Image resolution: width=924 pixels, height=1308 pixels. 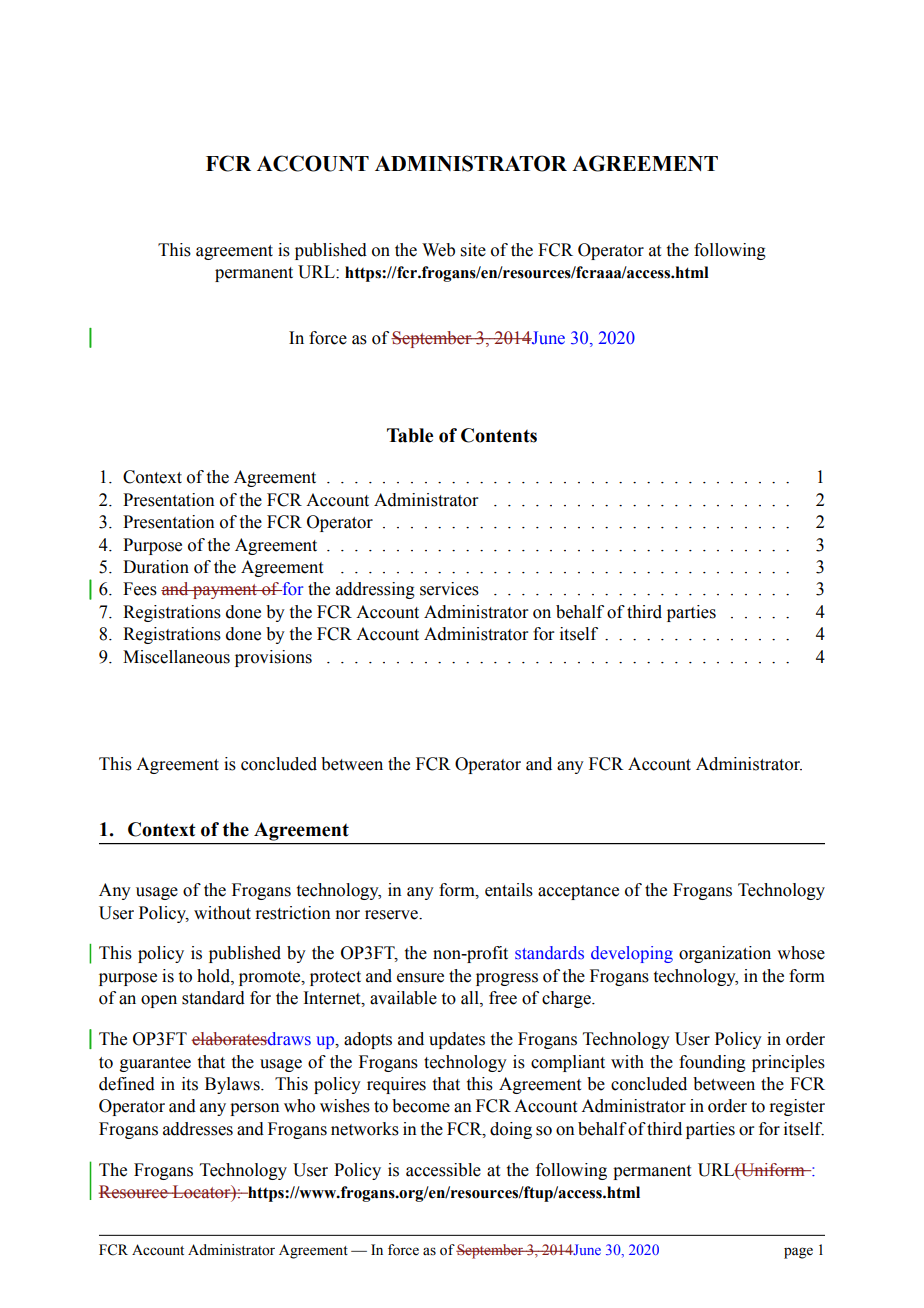 I want to click on free, so click(x=503, y=998).
